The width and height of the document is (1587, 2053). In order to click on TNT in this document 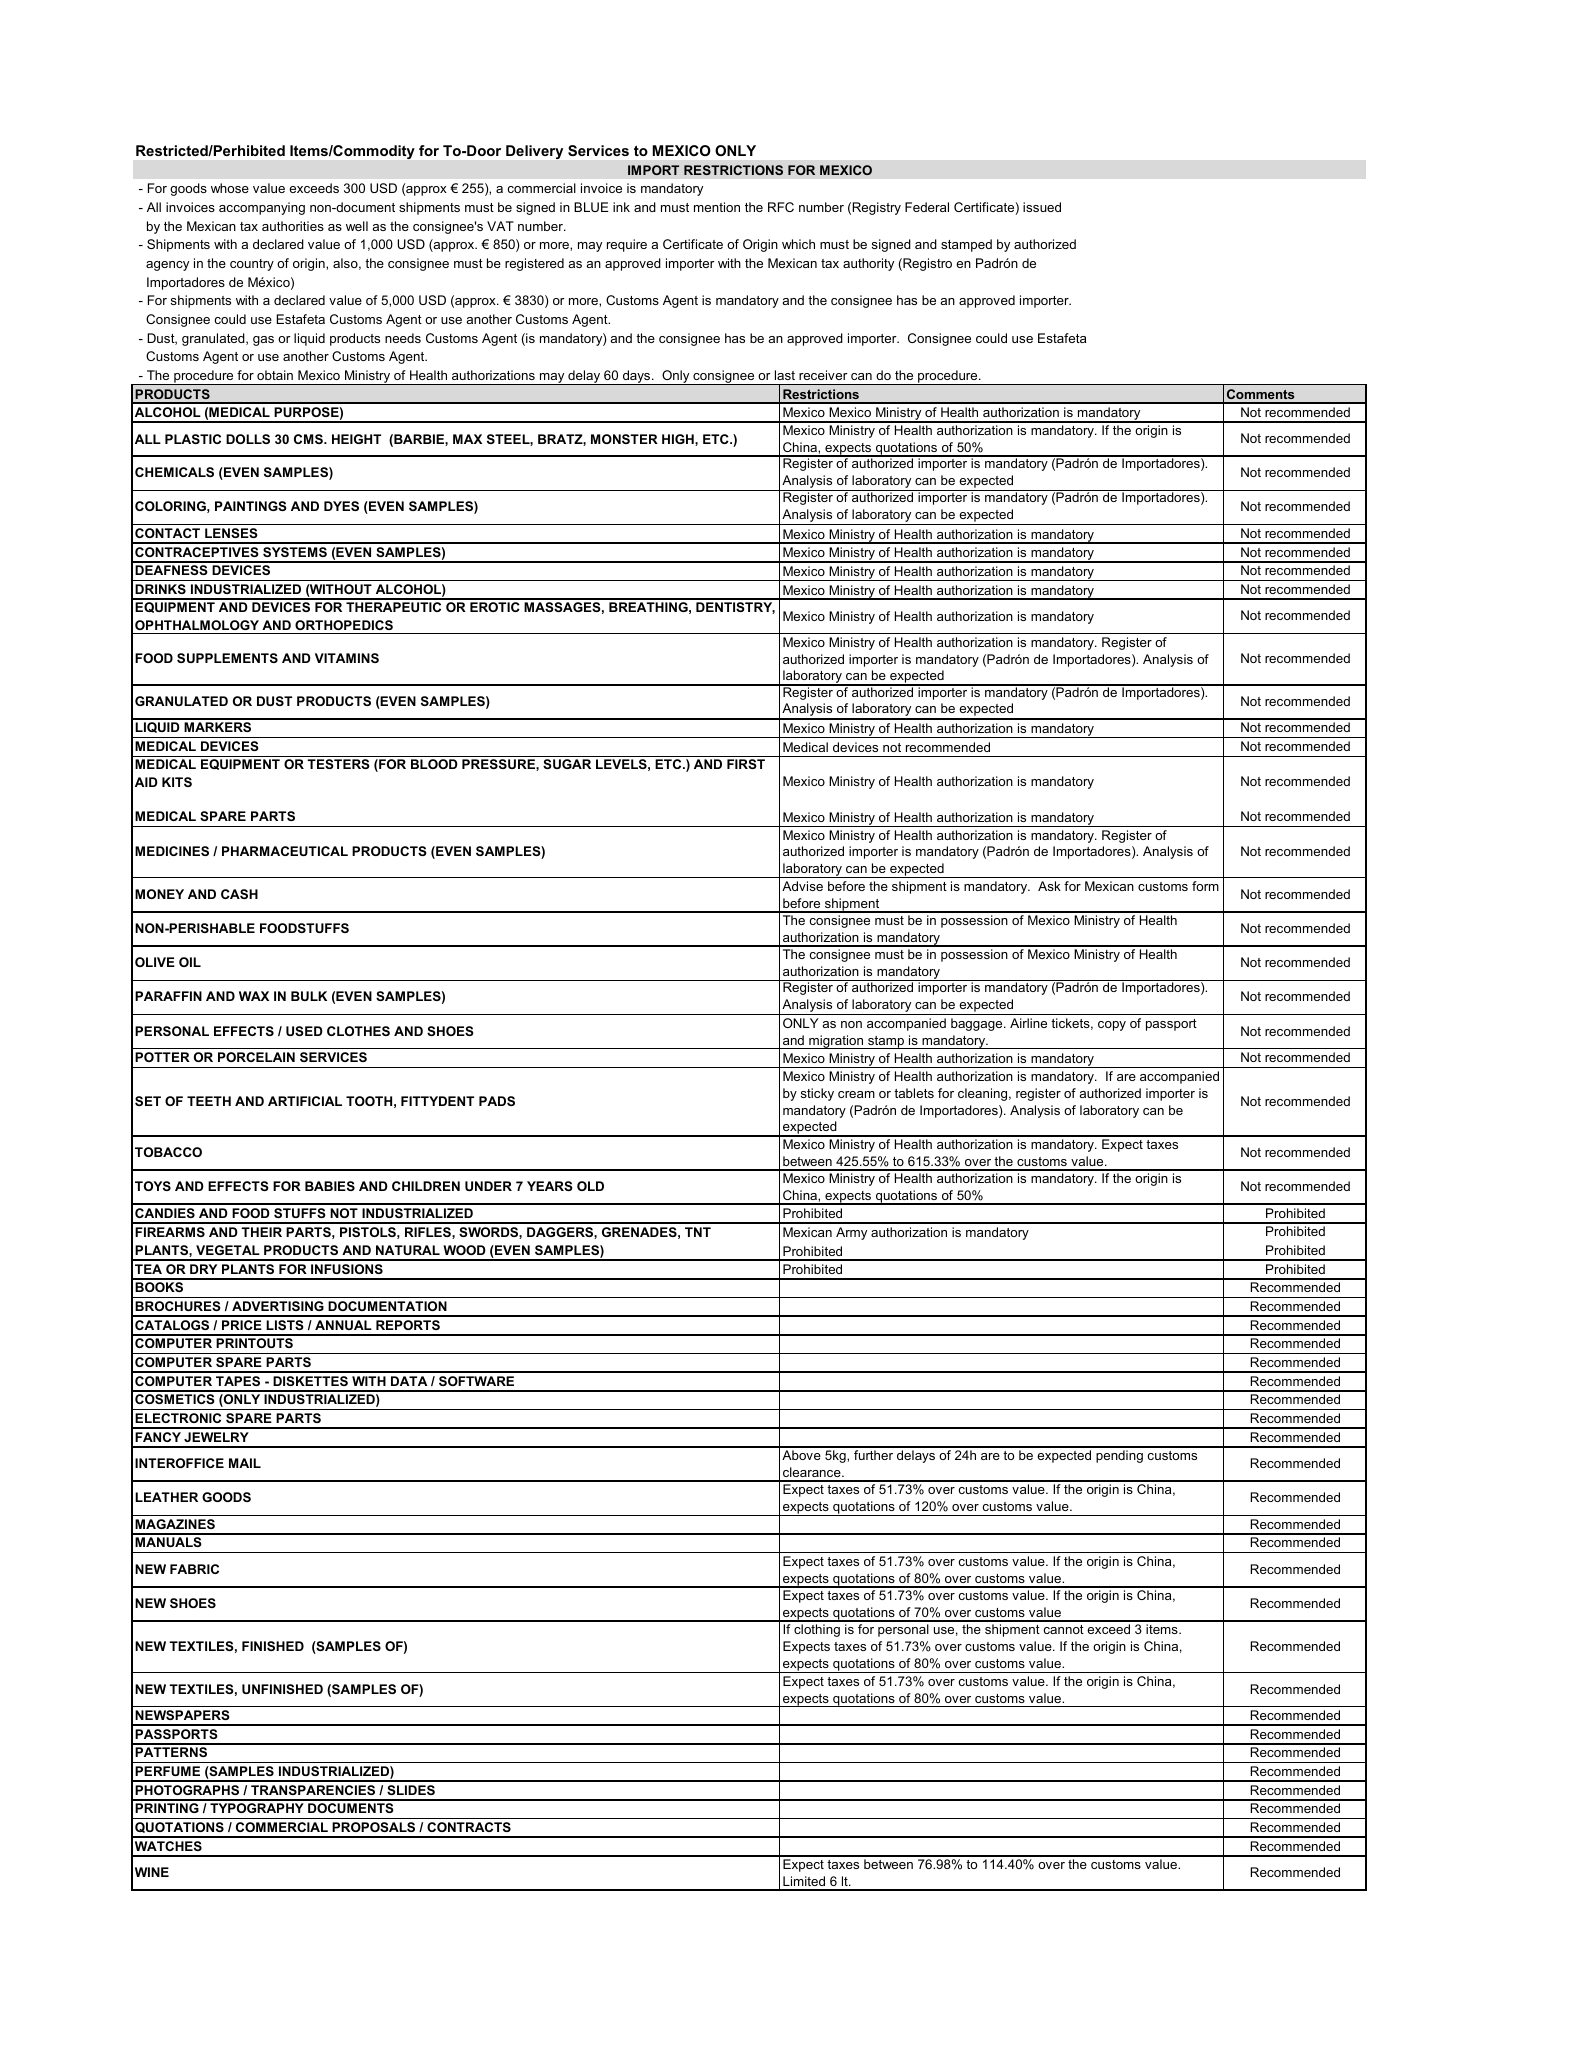, I will do `click(698, 1232)`.
